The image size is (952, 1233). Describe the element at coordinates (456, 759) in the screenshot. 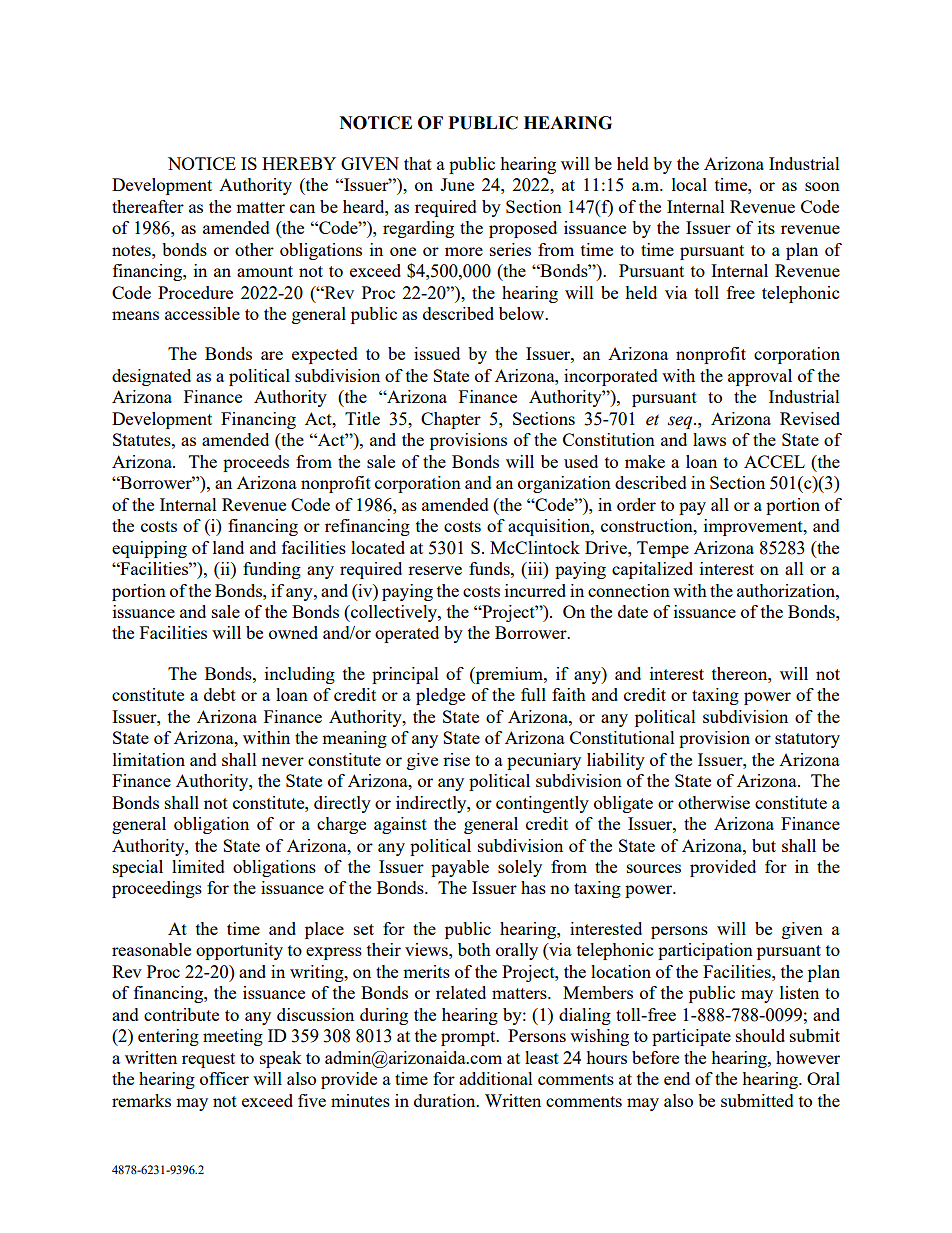

I see `rise` at that location.
